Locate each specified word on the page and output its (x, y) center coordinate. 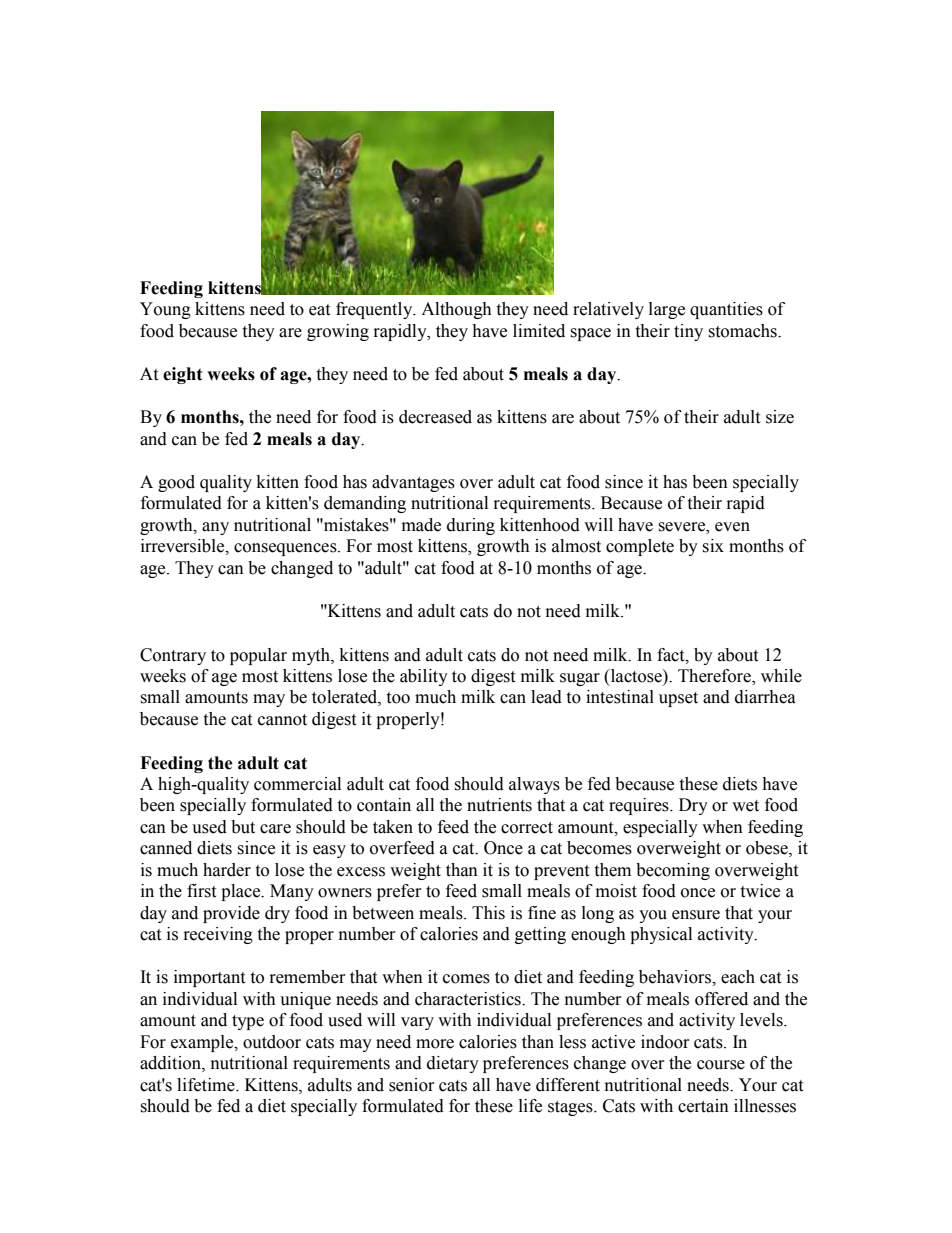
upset (678, 699)
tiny (688, 332)
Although (456, 310)
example (203, 1043)
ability (424, 677)
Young (165, 310)
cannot (282, 720)
